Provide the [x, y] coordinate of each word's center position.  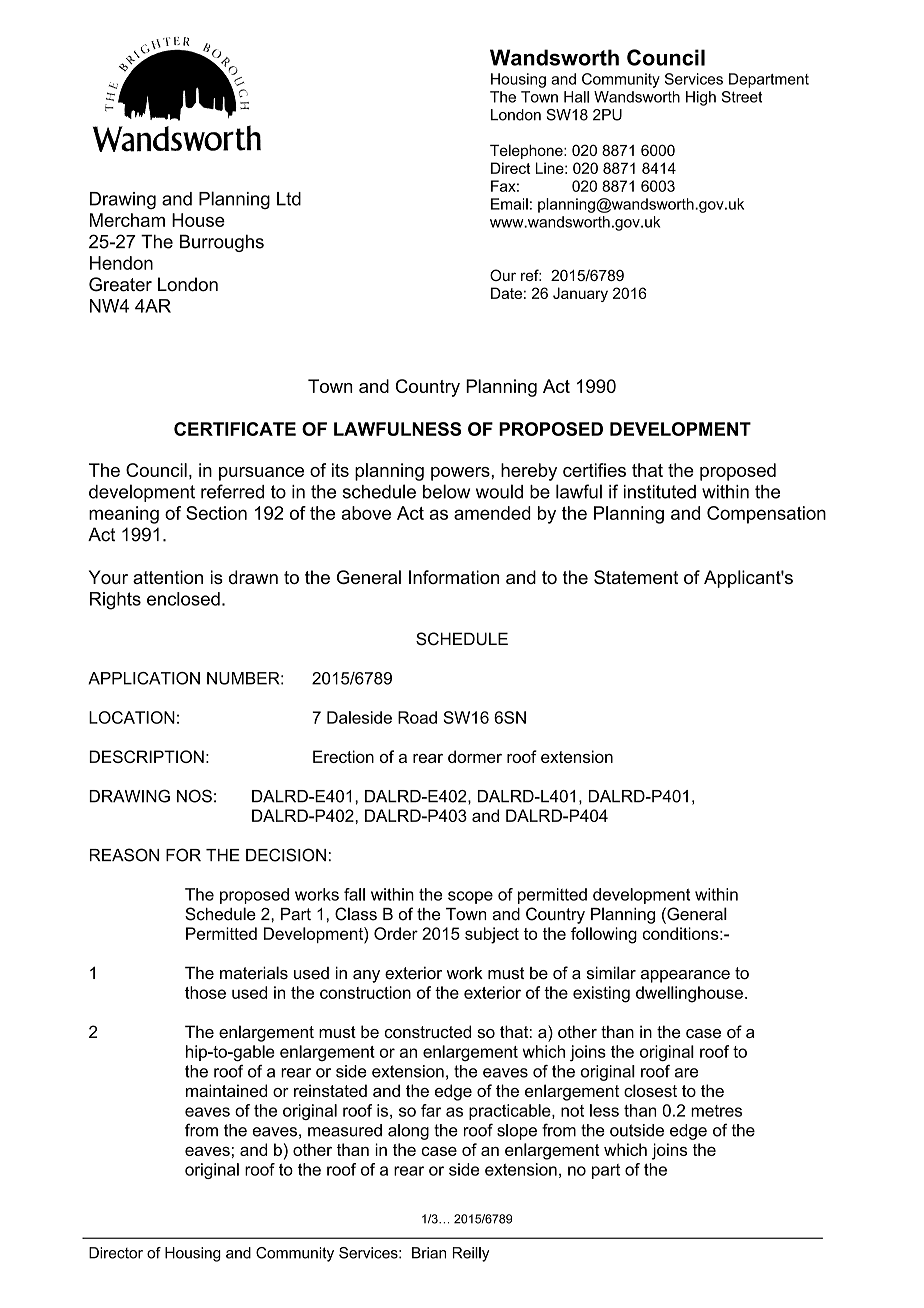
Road [417, 717]
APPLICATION [144, 678]
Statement [636, 577]
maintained [226, 1090]
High [701, 98]
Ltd [289, 199]
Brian [429, 1253]
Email [509, 204]
